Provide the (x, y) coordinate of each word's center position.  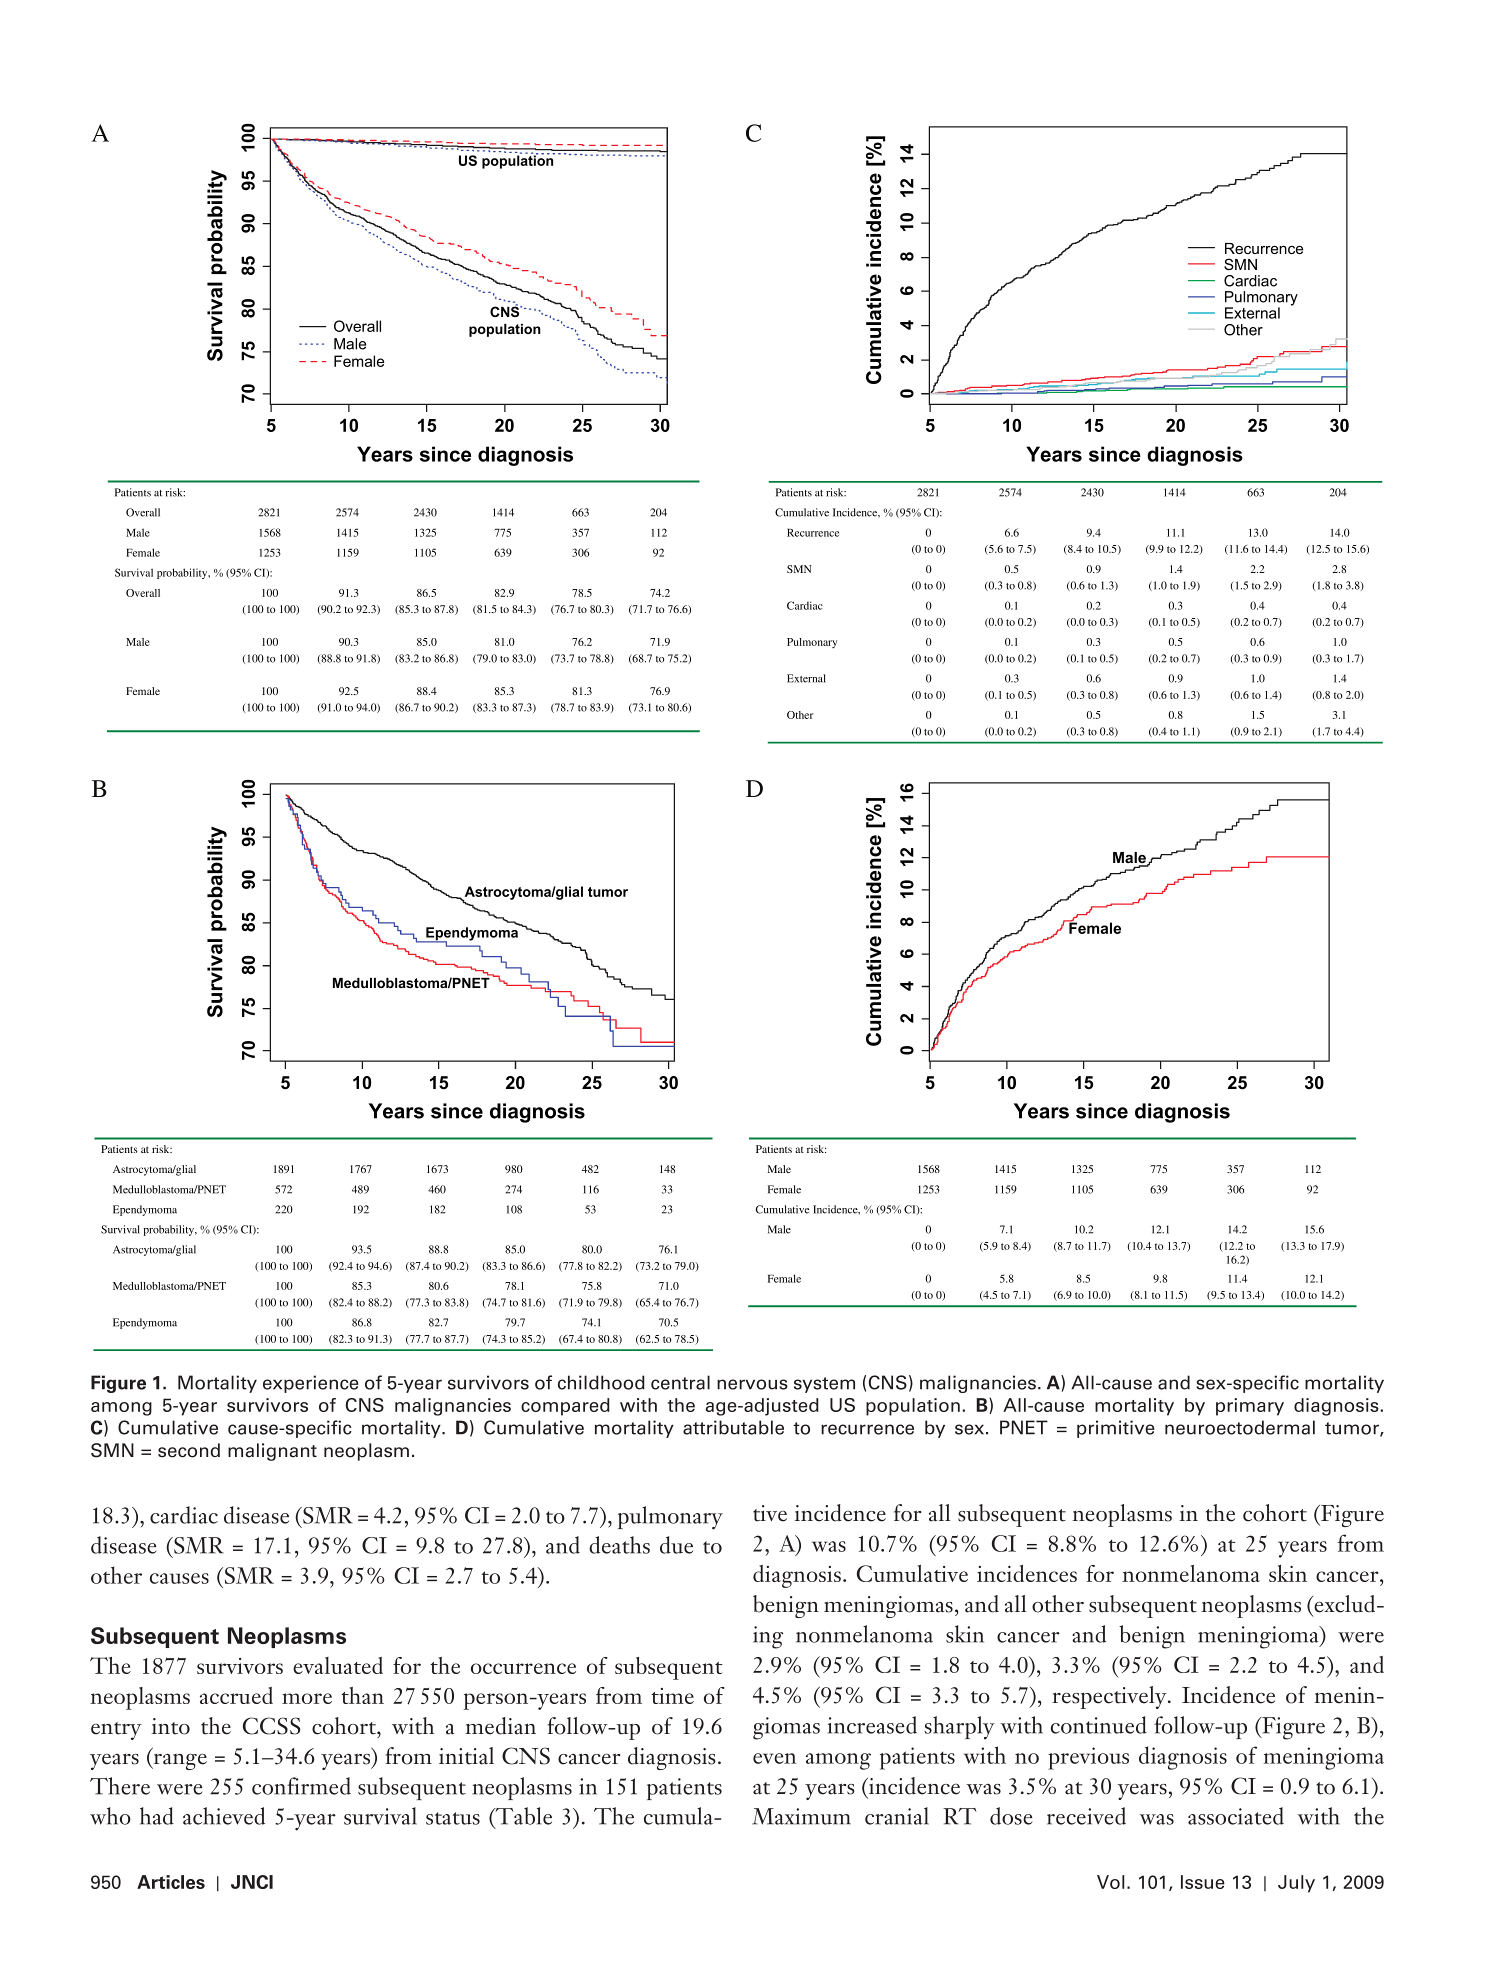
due (676, 1545)
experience (311, 1384)
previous (1088, 1758)
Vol (1110, 1882)
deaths (619, 1545)
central (680, 1382)
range (179, 1761)
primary (1250, 1407)
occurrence (523, 1668)
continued (1099, 1725)
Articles (171, 1882)
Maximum (801, 1816)
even (774, 1758)
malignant (272, 1452)
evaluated (338, 1665)
